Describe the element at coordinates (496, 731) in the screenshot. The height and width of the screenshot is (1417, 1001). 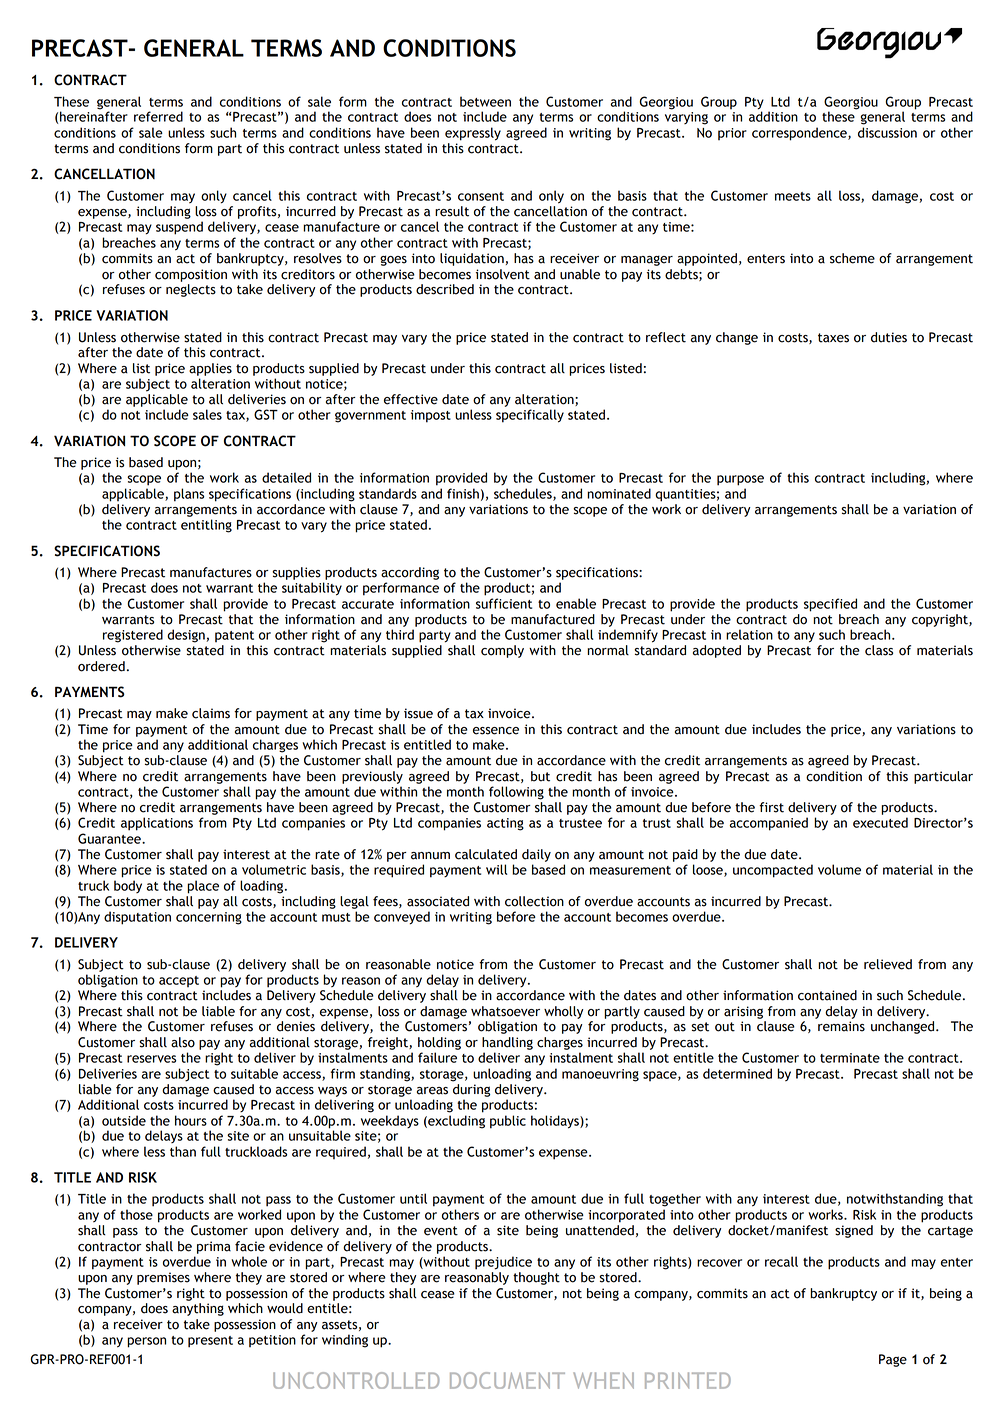
I see `essence` at that location.
